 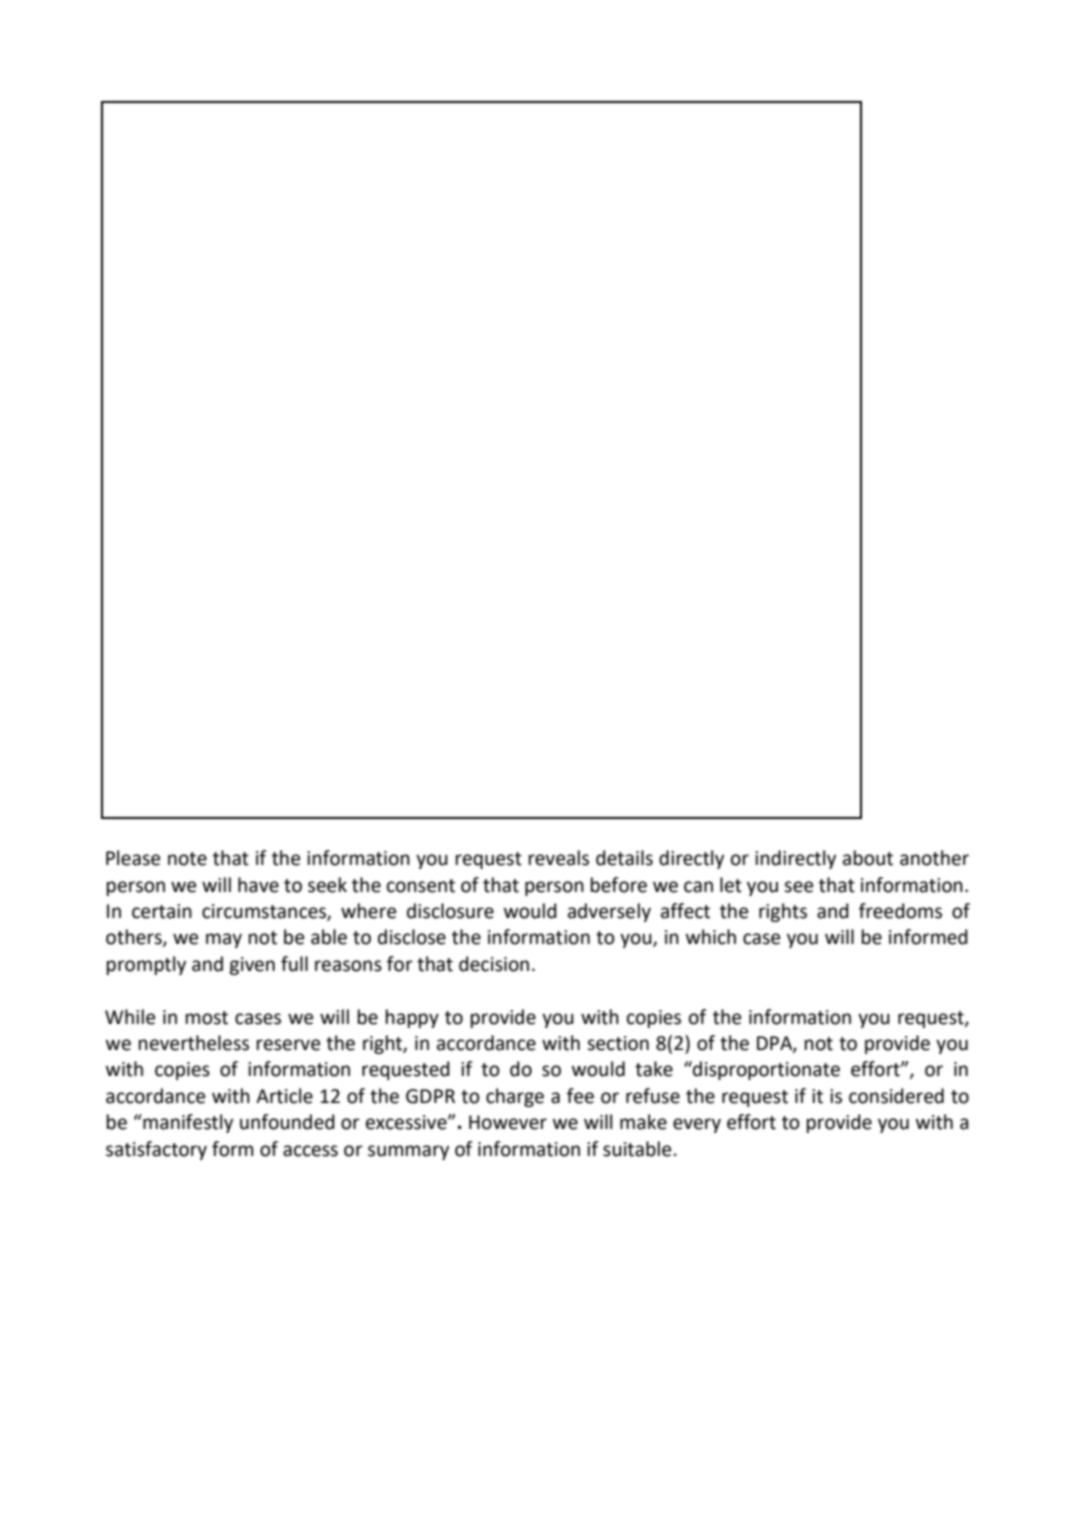 What do you see at coordinates (187, 859) in the screenshot?
I see `note` at bounding box center [187, 859].
